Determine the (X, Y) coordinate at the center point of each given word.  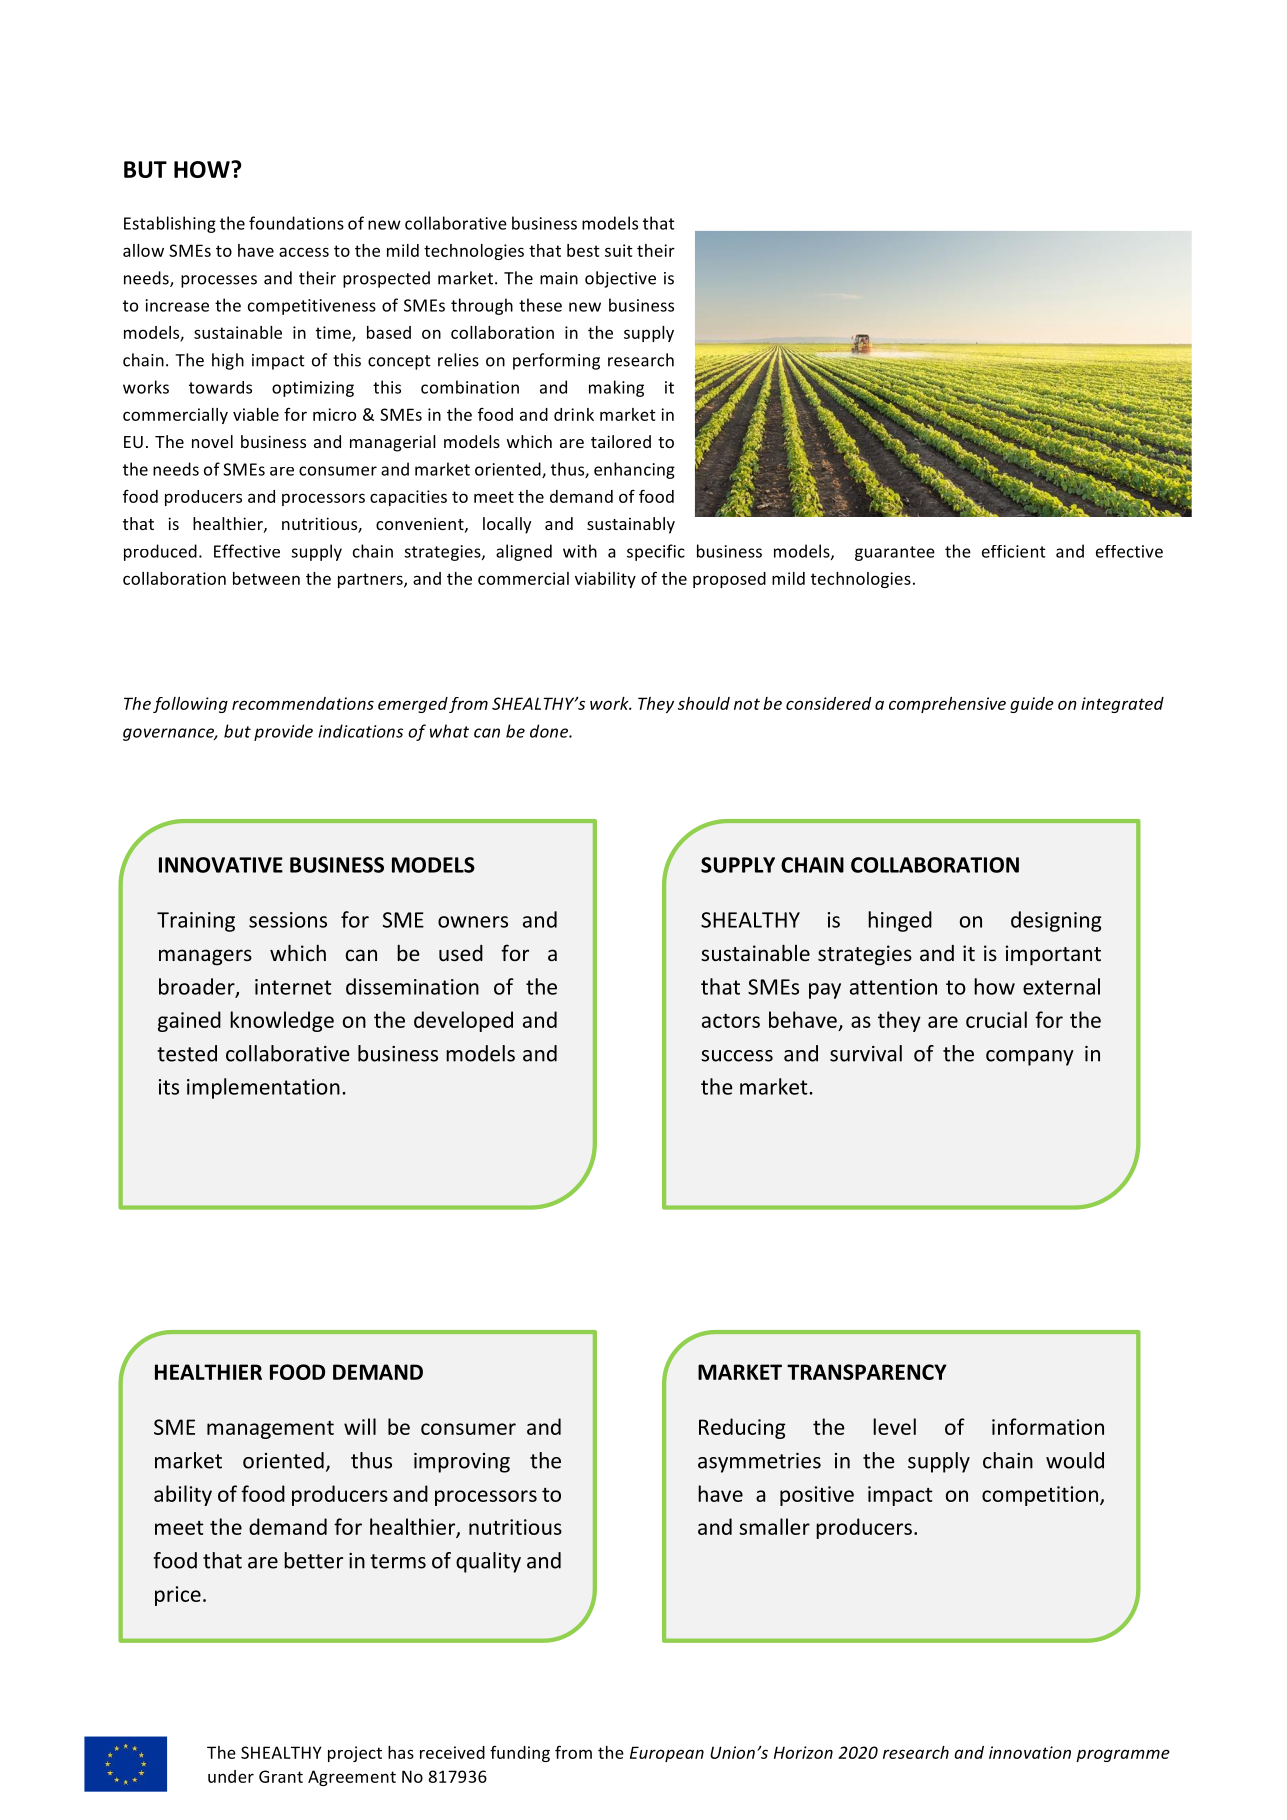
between (266, 578)
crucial (996, 1019)
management (270, 1430)
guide (1032, 705)
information (1048, 1426)
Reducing (742, 1428)
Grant (281, 1776)
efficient (1014, 551)
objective (620, 279)
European (667, 1754)
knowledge (282, 1021)
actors (731, 1021)
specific (656, 552)
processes (219, 281)
